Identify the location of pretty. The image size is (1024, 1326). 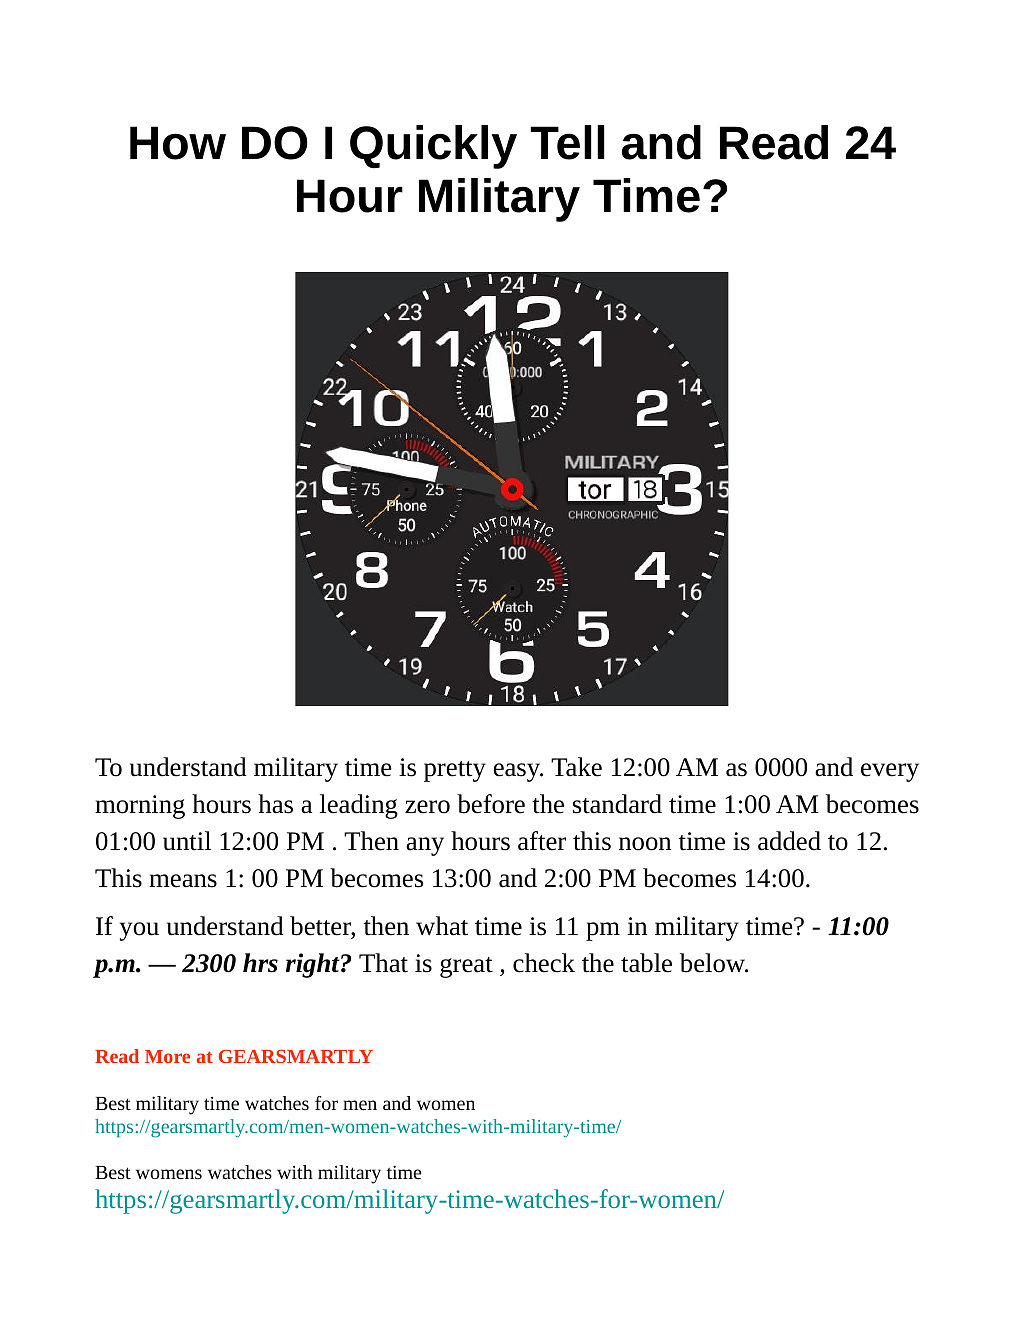
(455, 771).
